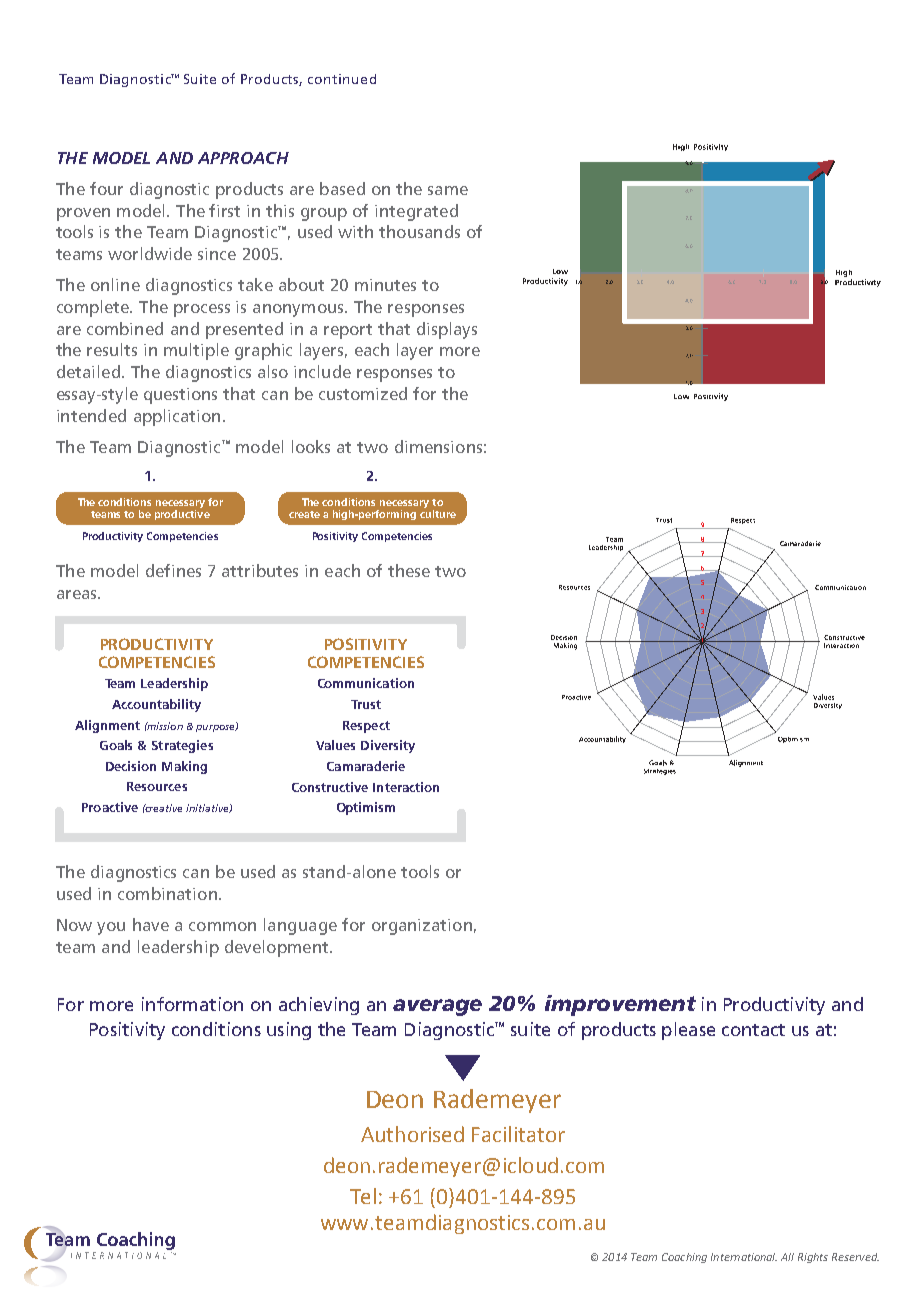  I want to click on International, so click(744, 1257).
